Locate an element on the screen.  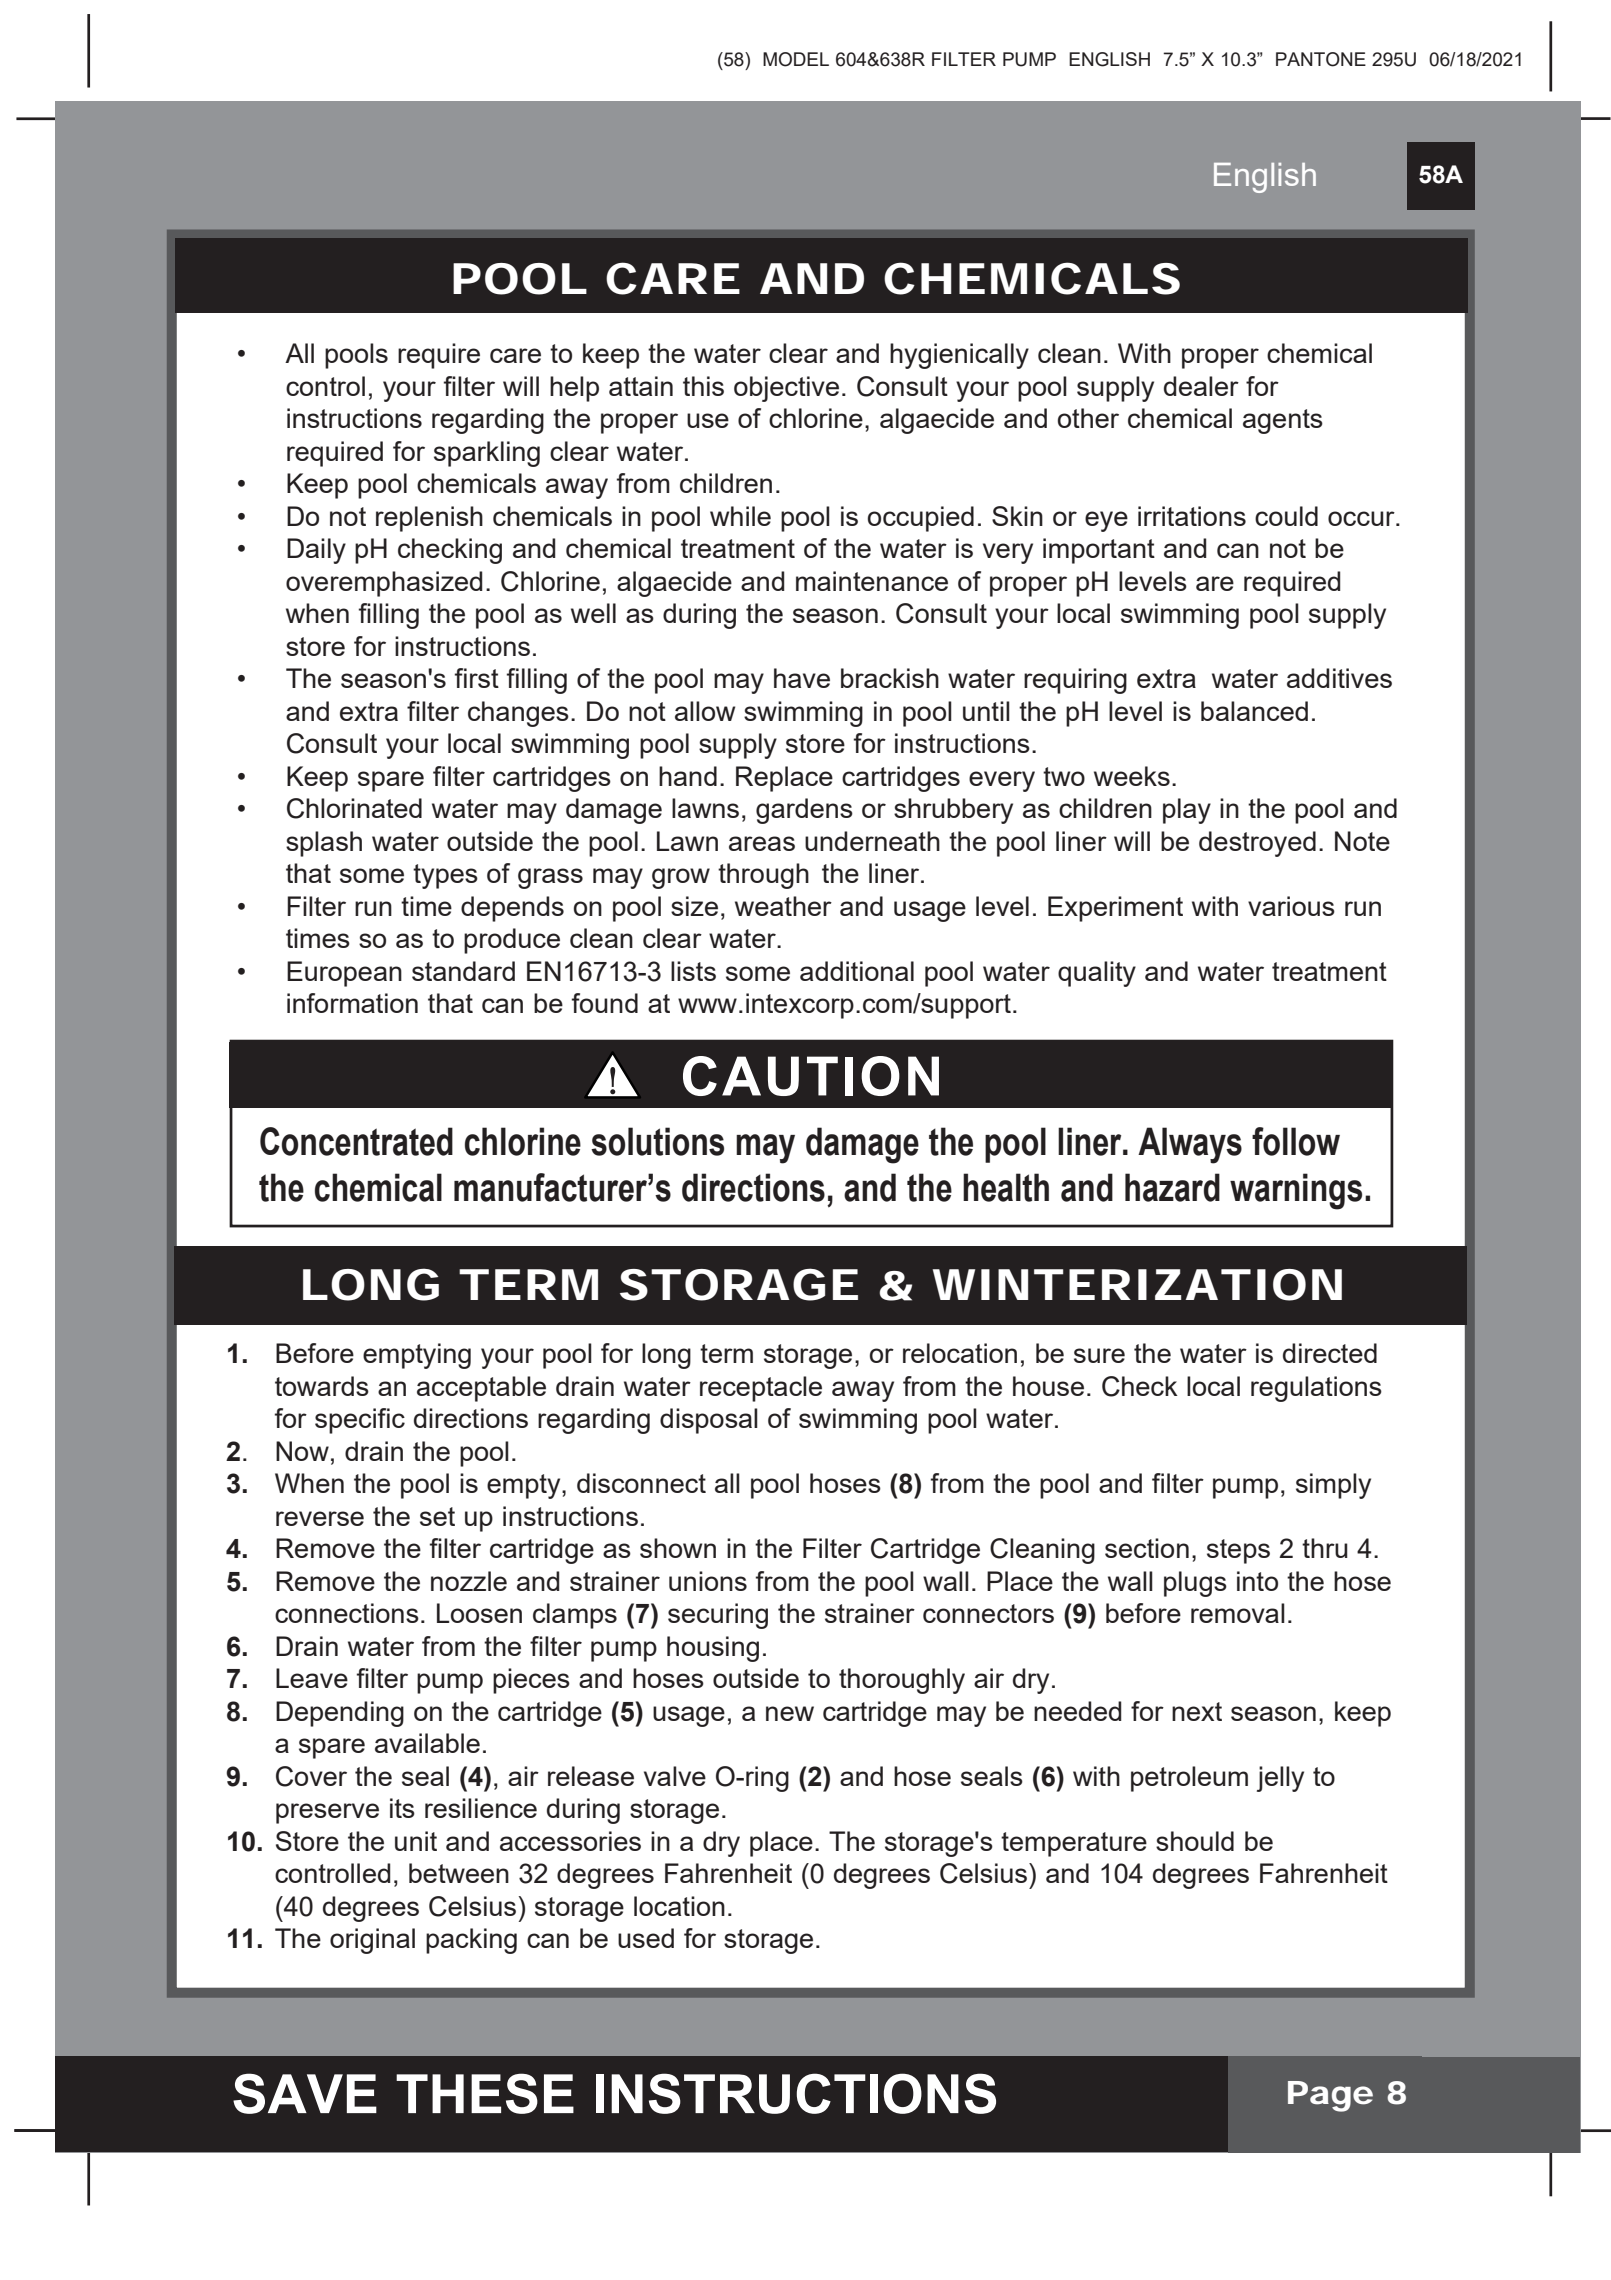
should is located at coordinates (1195, 1841).
